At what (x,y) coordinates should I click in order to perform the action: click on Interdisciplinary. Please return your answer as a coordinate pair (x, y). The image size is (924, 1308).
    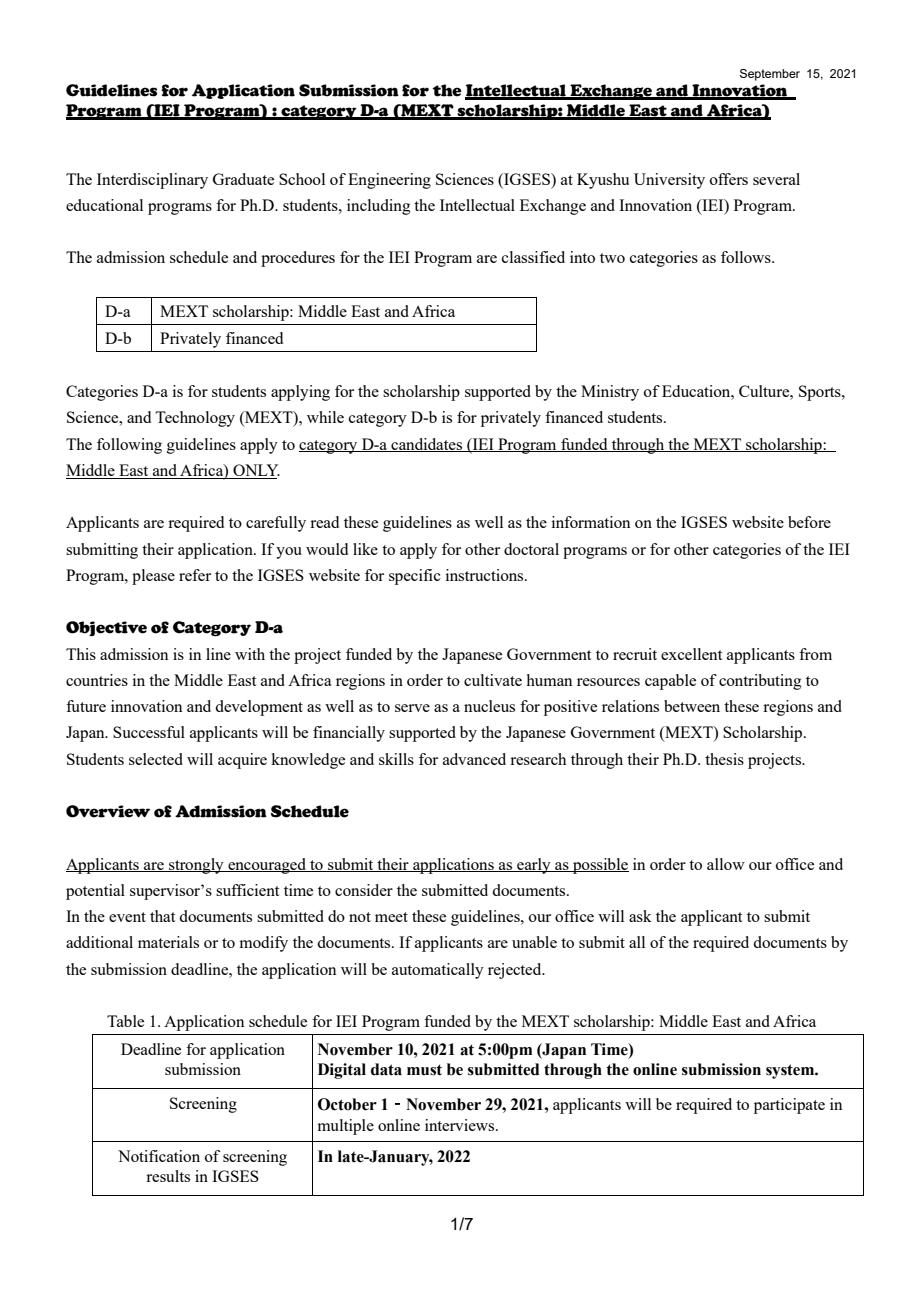
    Looking at the image, I should click on (152, 181).
